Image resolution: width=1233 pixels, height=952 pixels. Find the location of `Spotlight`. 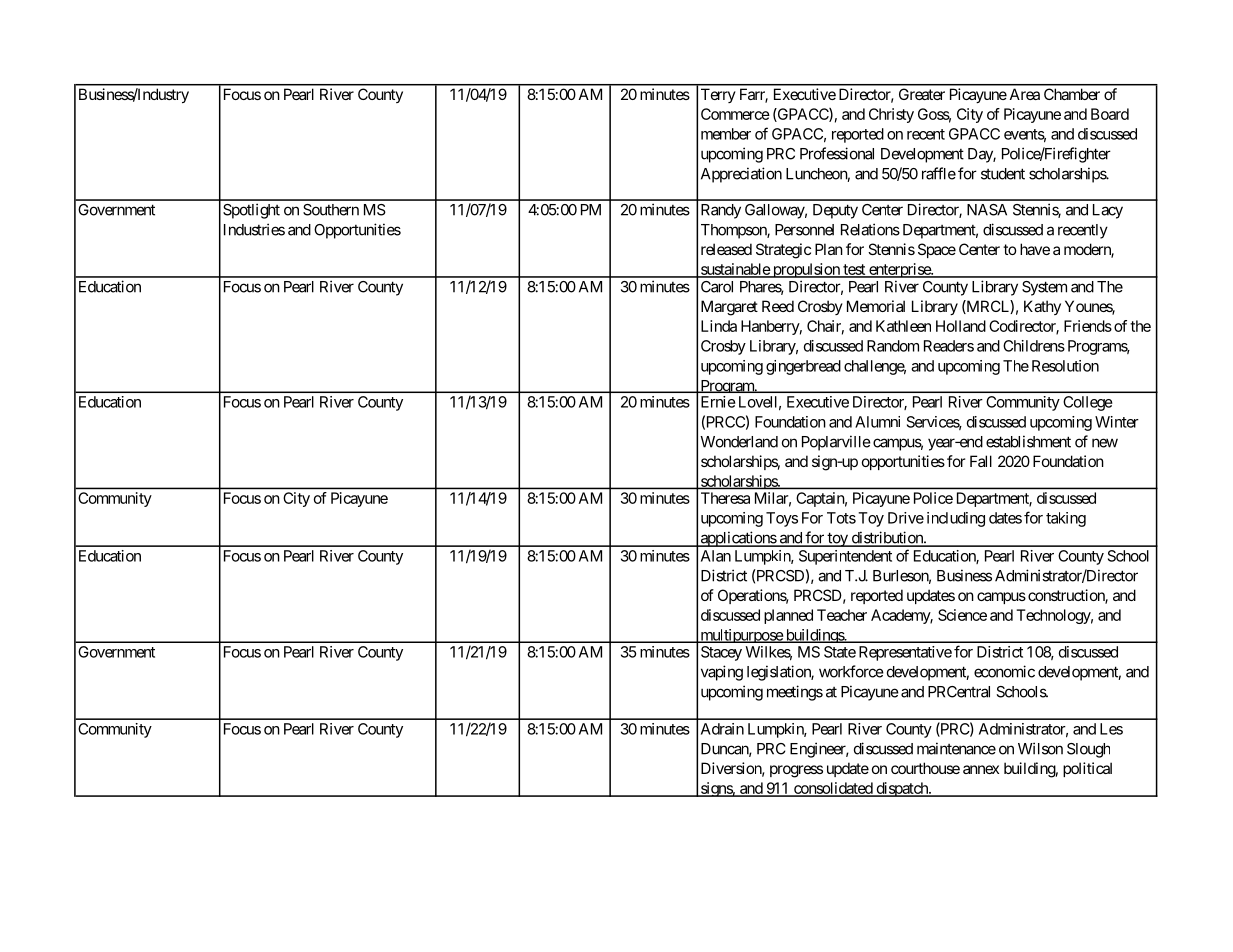

Spotlight is located at coordinates (251, 211).
